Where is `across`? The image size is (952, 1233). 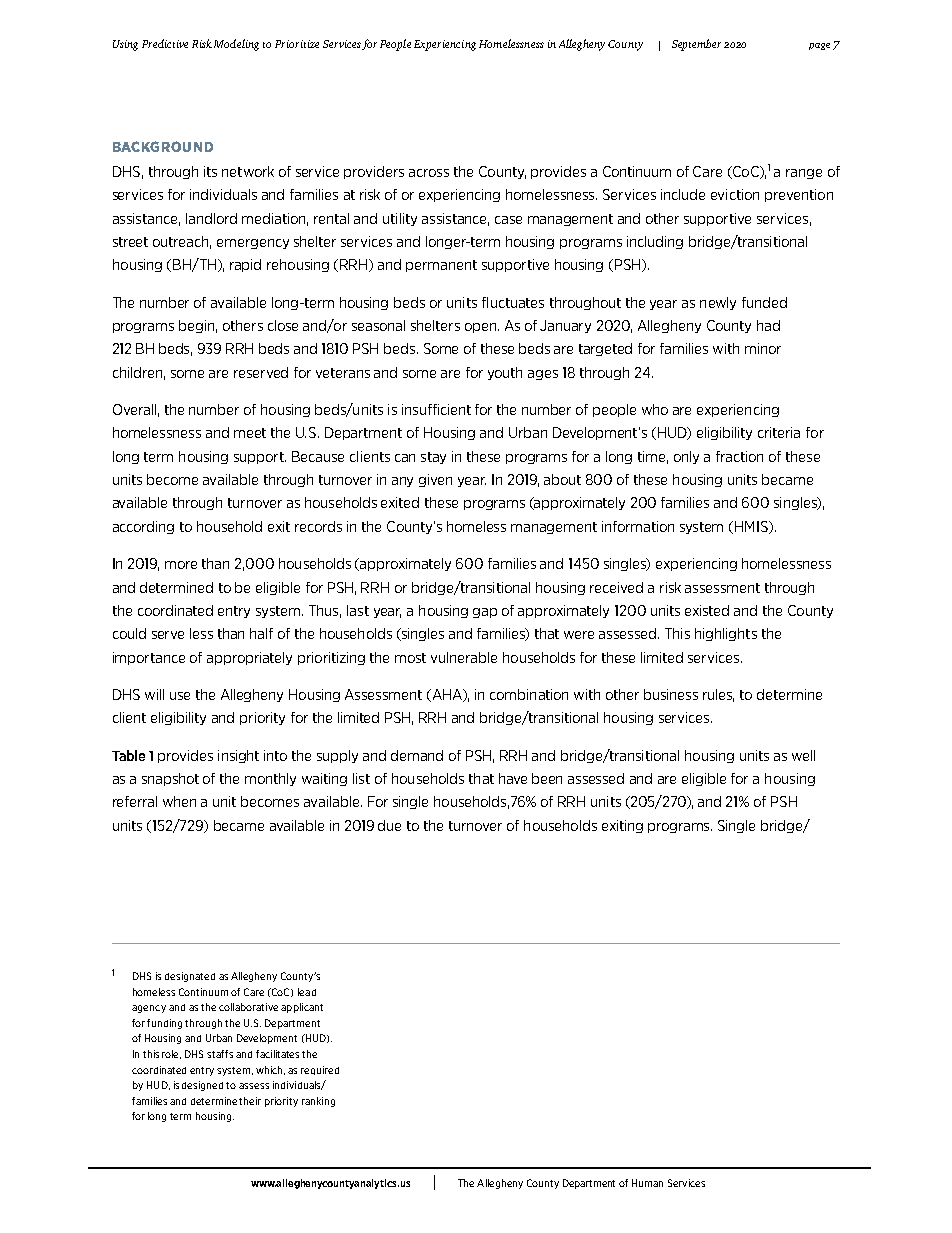 across is located at coordinates (429, 173).
